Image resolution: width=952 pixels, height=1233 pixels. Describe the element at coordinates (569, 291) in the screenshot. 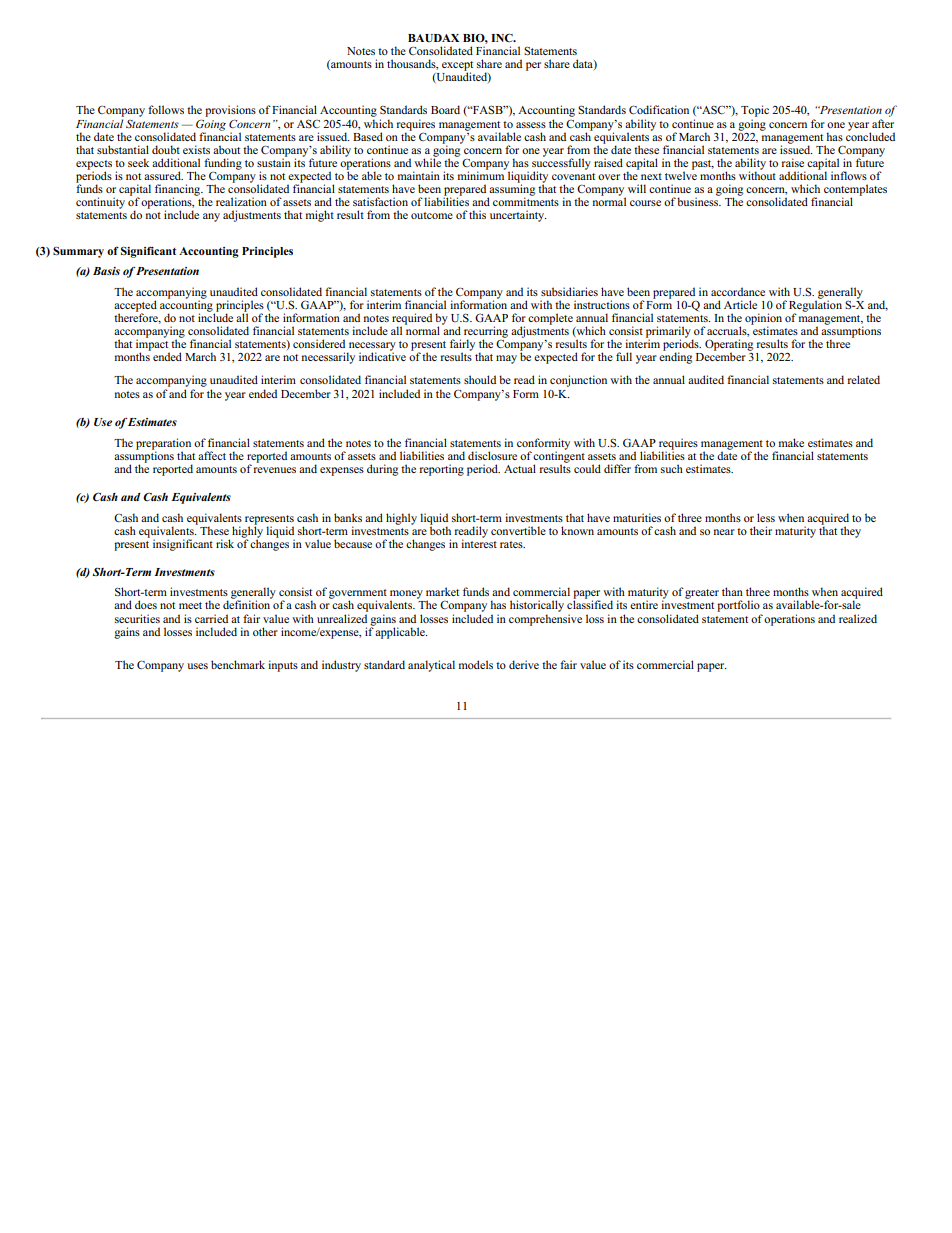

I see `subsidiaries` at that location.
